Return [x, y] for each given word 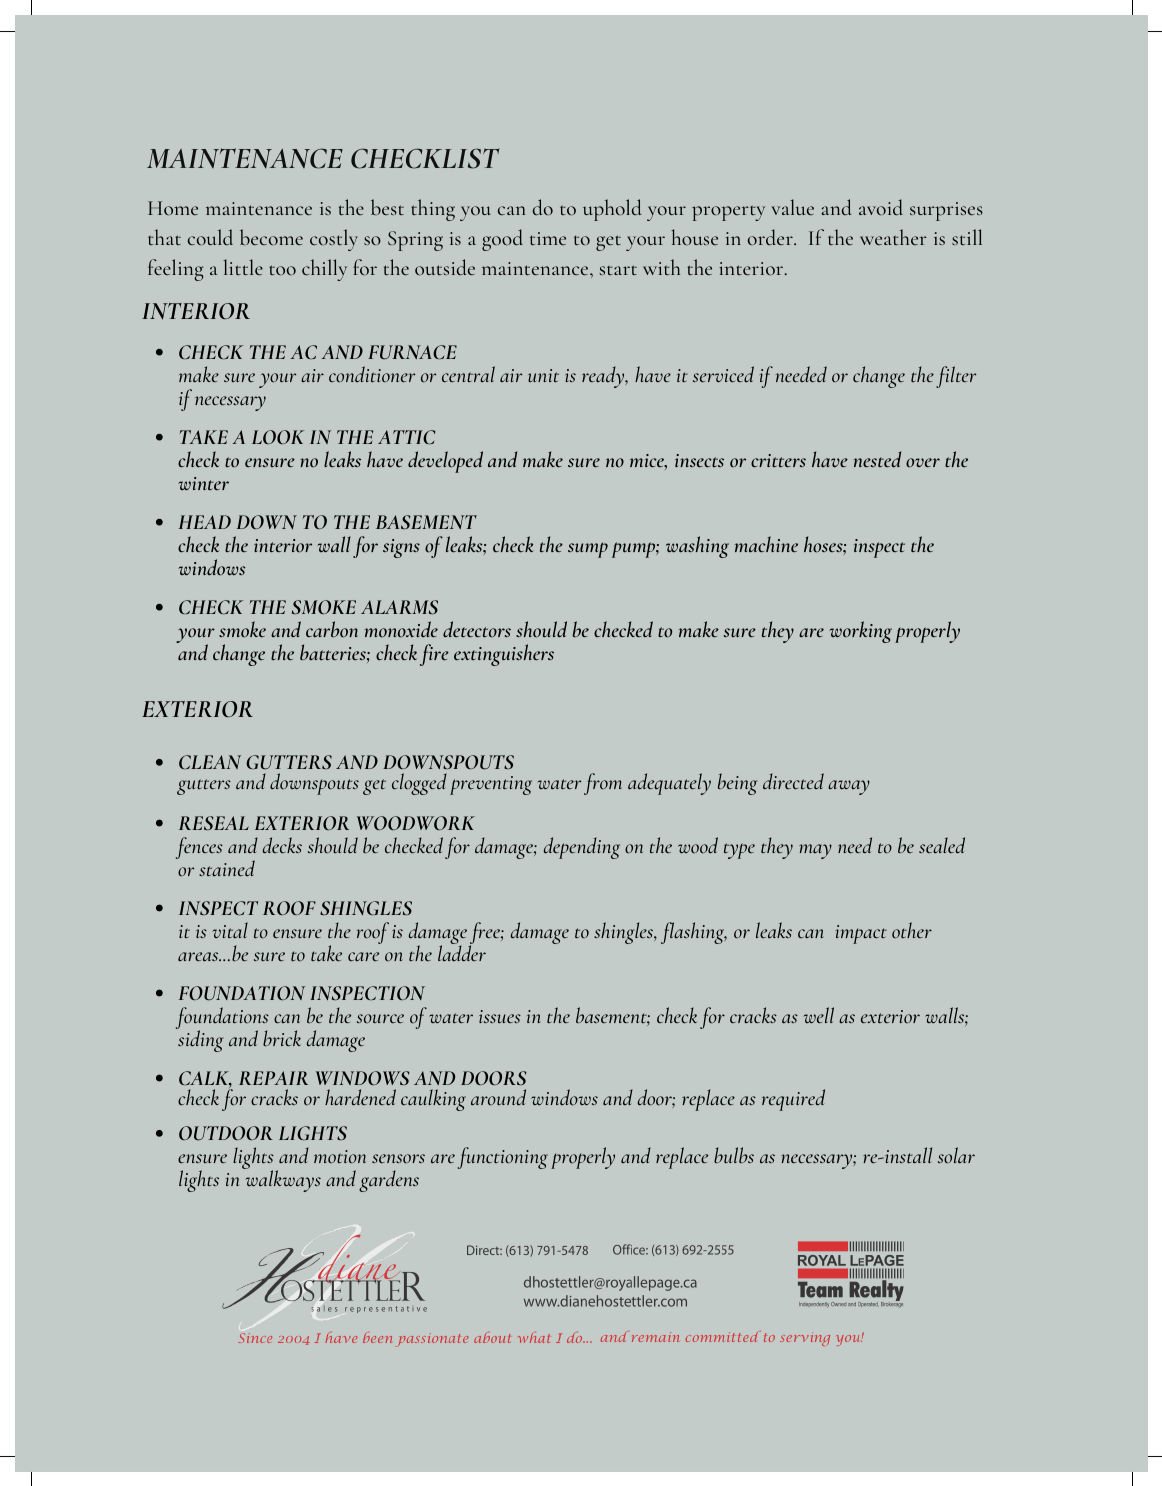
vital [230, 930]
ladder [462, 952]
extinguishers [504, 655]
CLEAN [210, 762]
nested [877, 459]
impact [861, 934]
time [548, 238]
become [271, 237]
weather [893, 237]
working [860, 632]
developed [445, 462]
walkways [282, 1180]
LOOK [278, 437]
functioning [503, 1158]
